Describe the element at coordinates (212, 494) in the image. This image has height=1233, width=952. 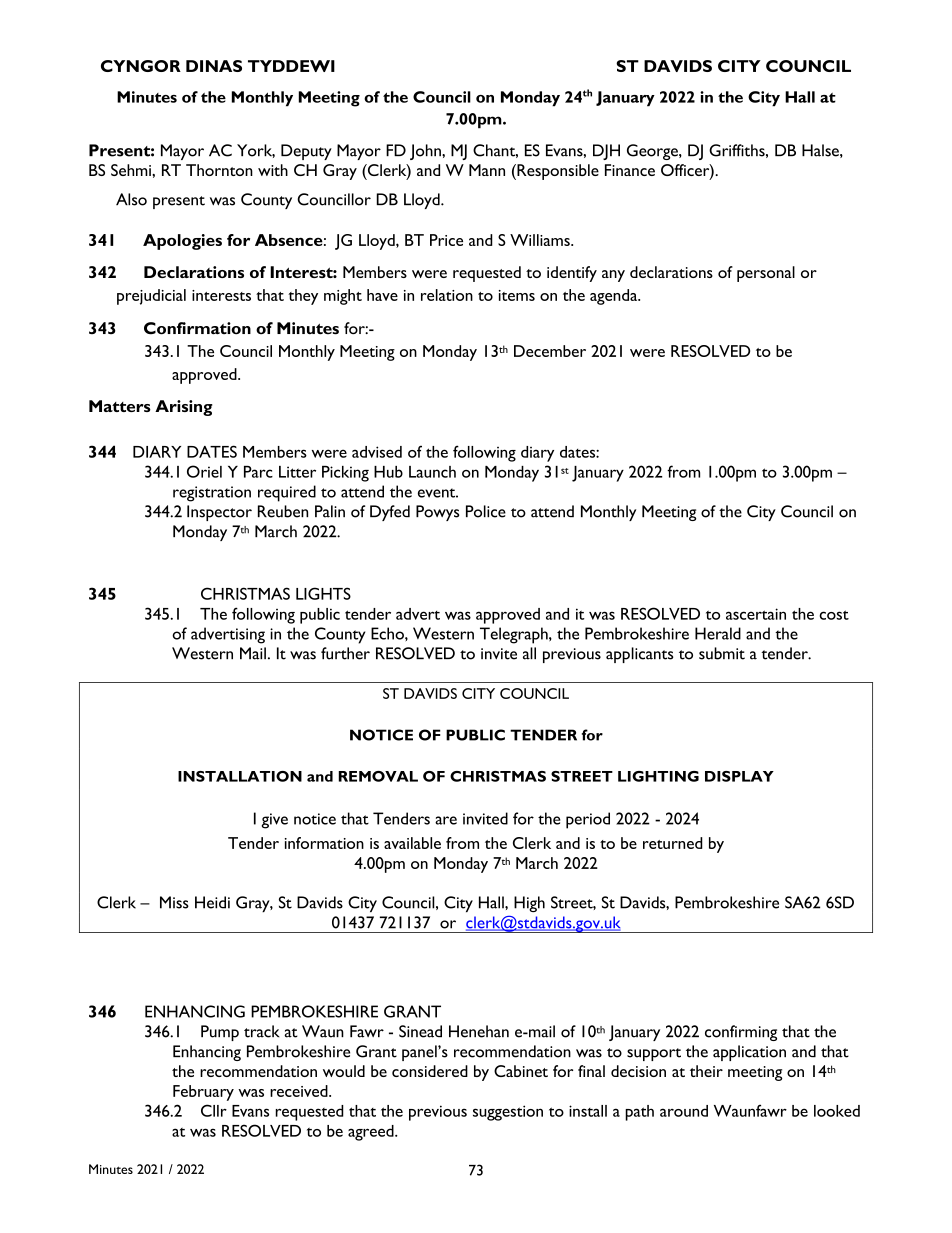
I see `registration` at that location.
